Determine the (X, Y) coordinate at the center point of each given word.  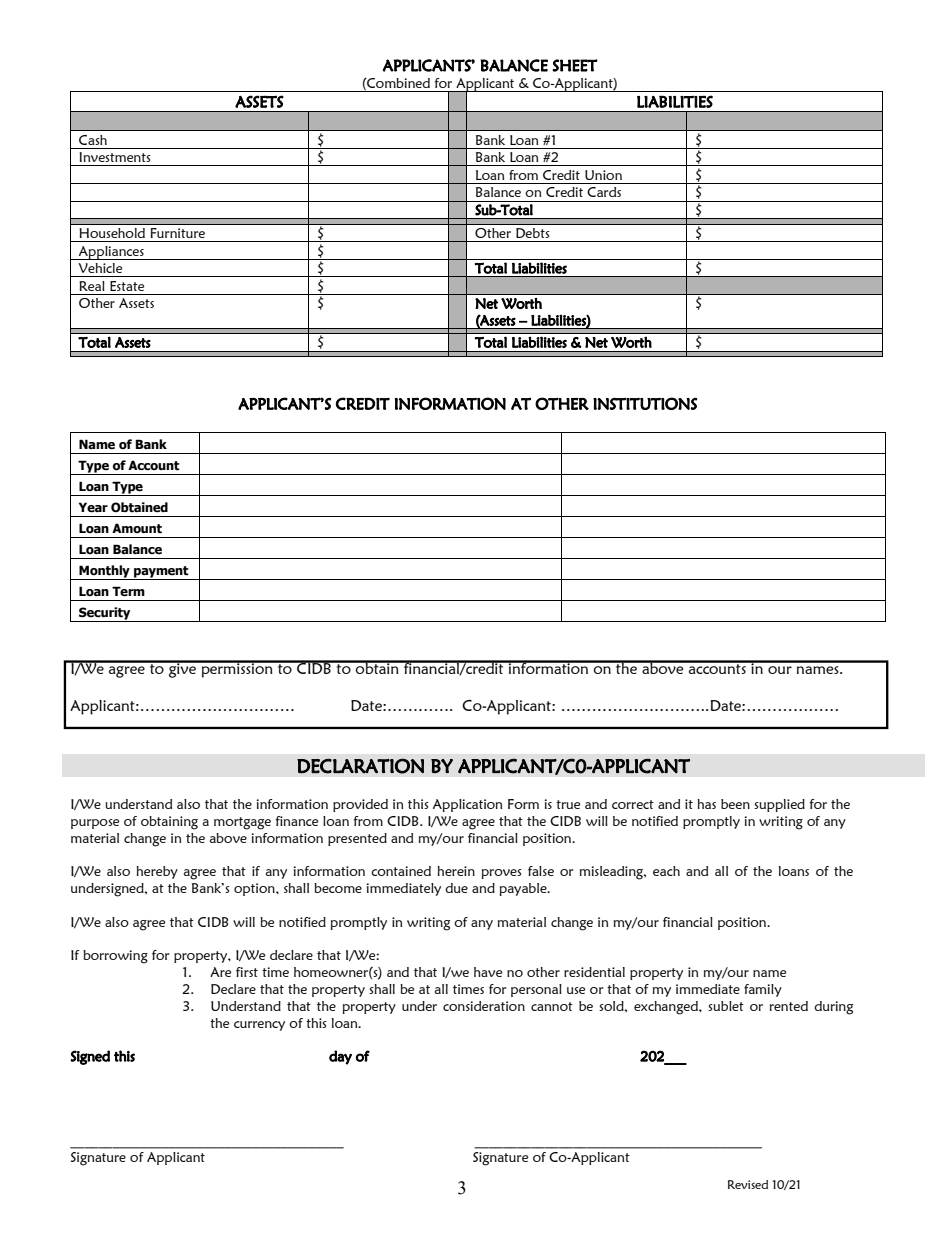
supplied (779, 805)
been (735, 804)
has (707, 804)
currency (259, 1026)
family (763, 990)
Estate (127, 286)
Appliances (111, 253)
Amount (137, 528)
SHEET (575, 65)
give (182, 669)
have (488, 972)
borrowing (115, 957)
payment (161, 573)
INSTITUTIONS (645, 403)
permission (237, 669)
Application (467, 805)
